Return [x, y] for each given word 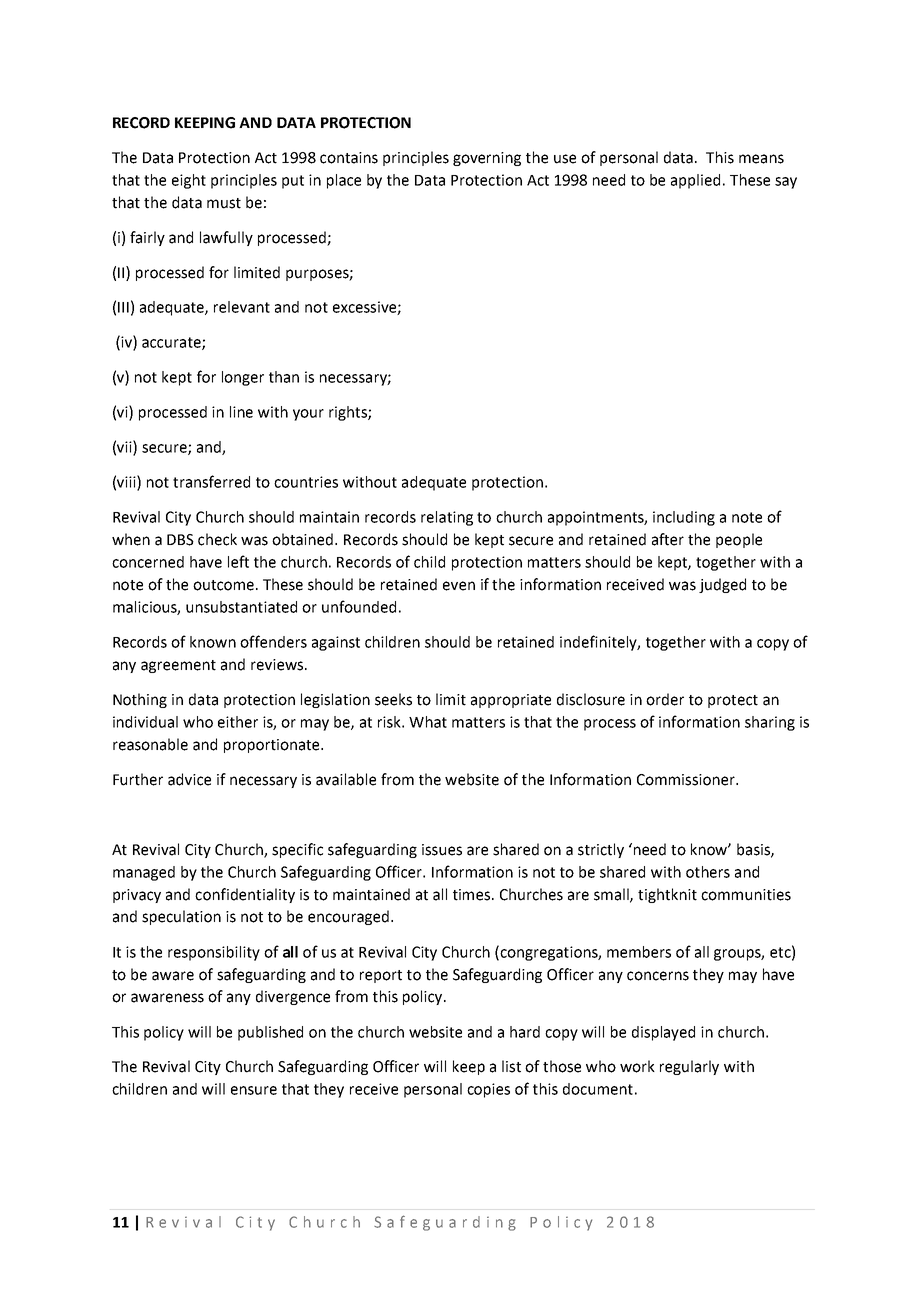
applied [695, 181]
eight [189, 181]
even [459, 586]
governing [487, 159]
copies [488, 1090]
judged [722, 585]
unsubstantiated [241, 607]
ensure [254, 1090]
